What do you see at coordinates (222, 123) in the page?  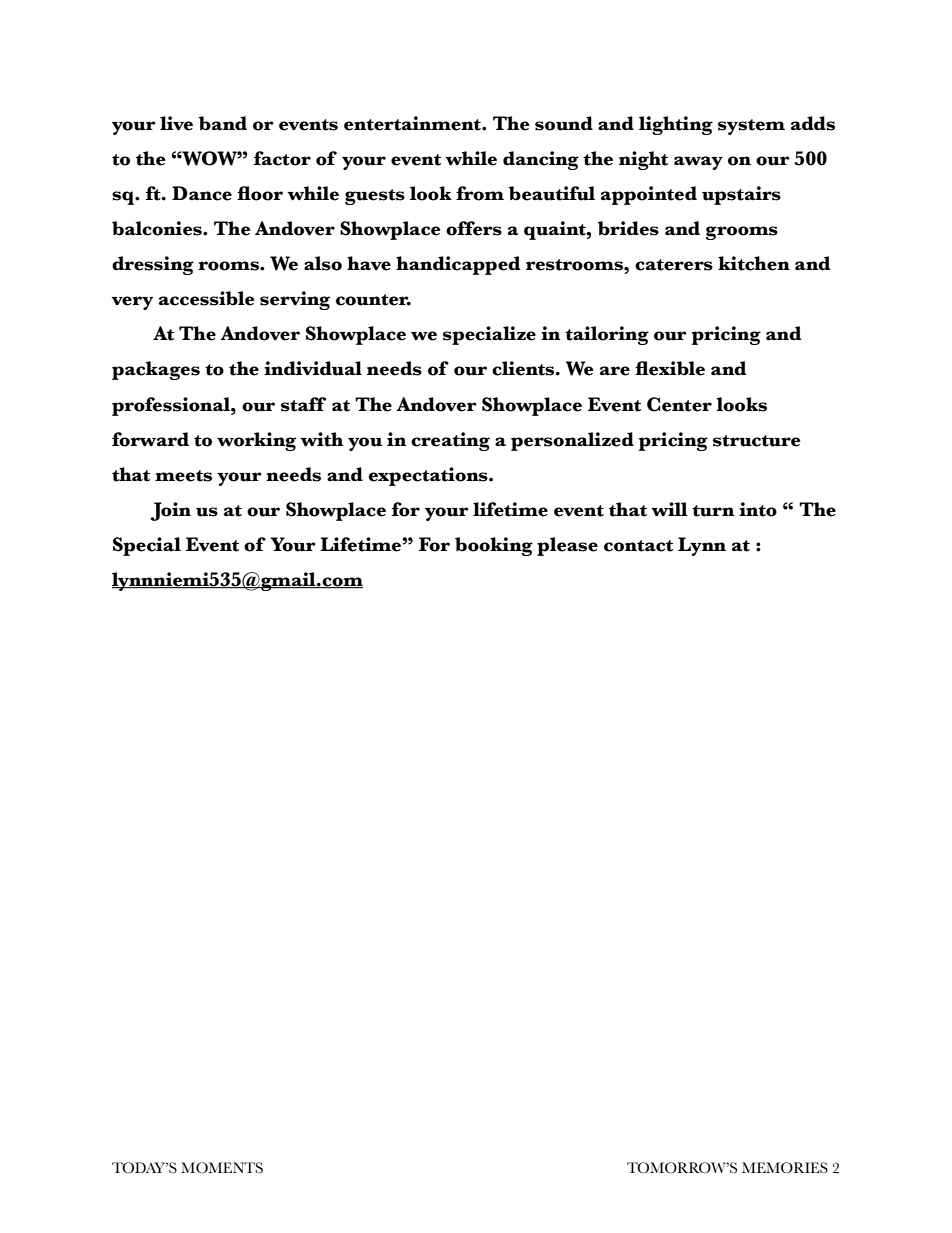 I see `band` at bounding box center [222, 123].
